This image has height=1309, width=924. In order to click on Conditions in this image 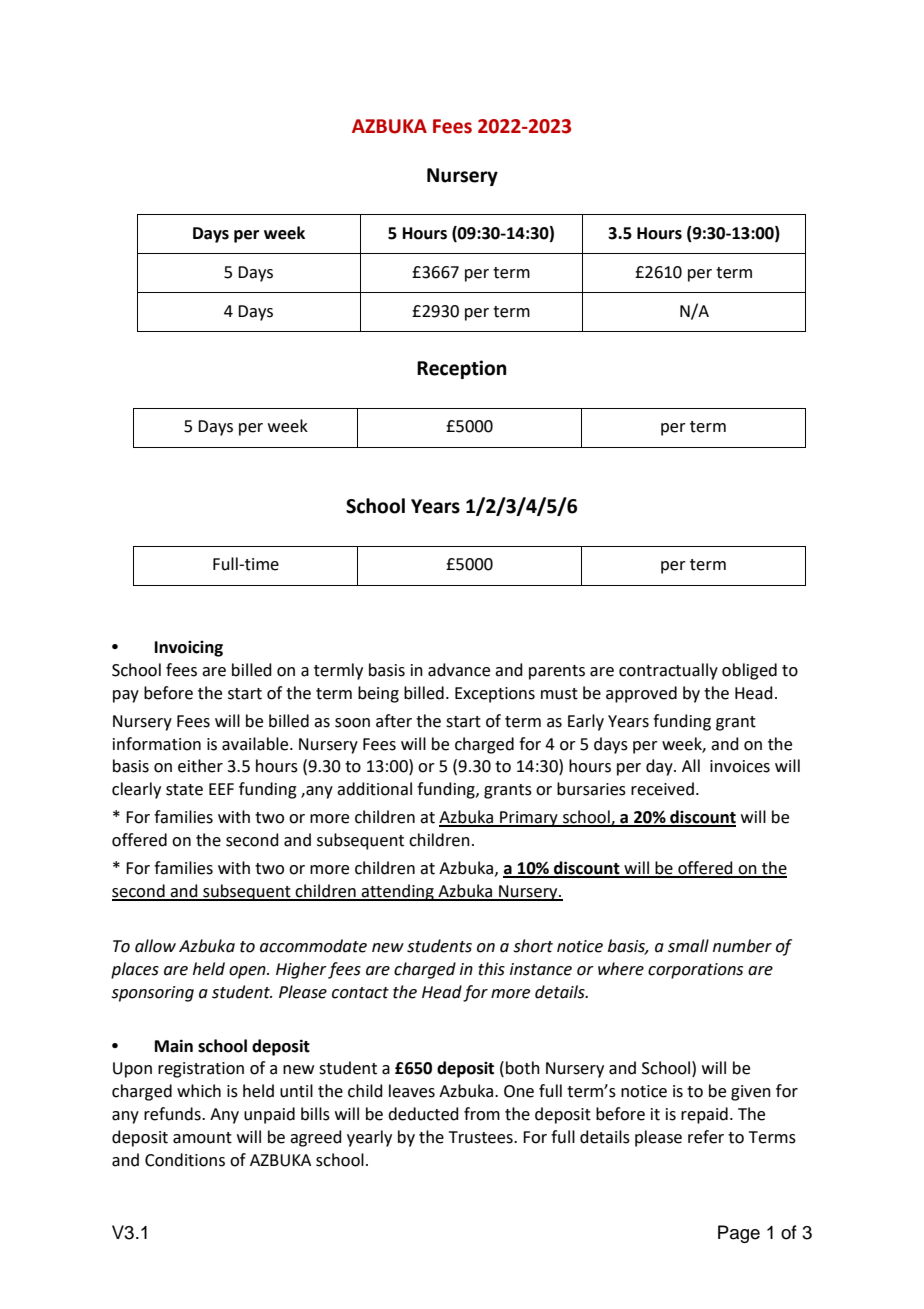, I will do `click(185, 1160)`.
